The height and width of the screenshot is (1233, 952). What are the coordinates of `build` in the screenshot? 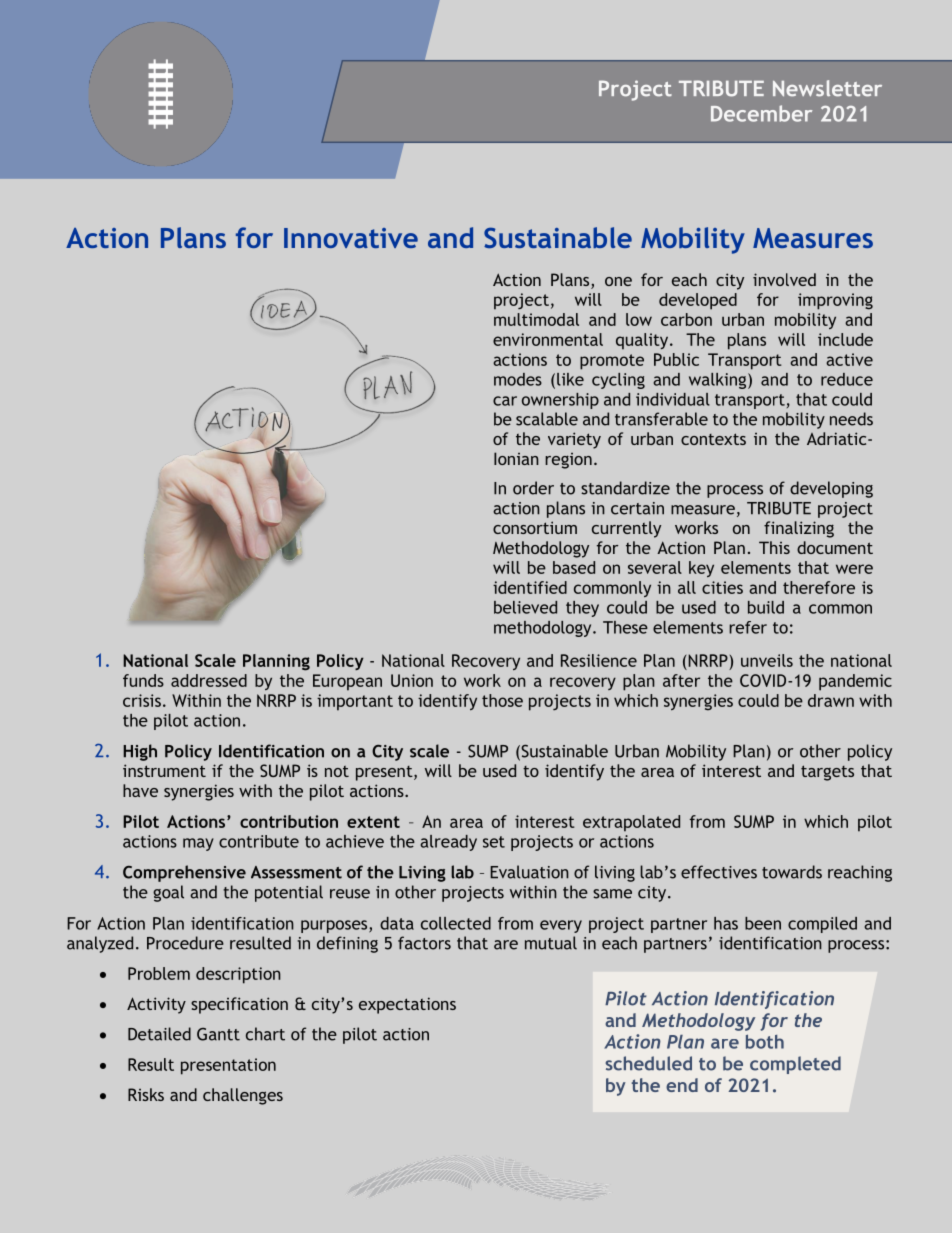 It's located at (766, 607).
